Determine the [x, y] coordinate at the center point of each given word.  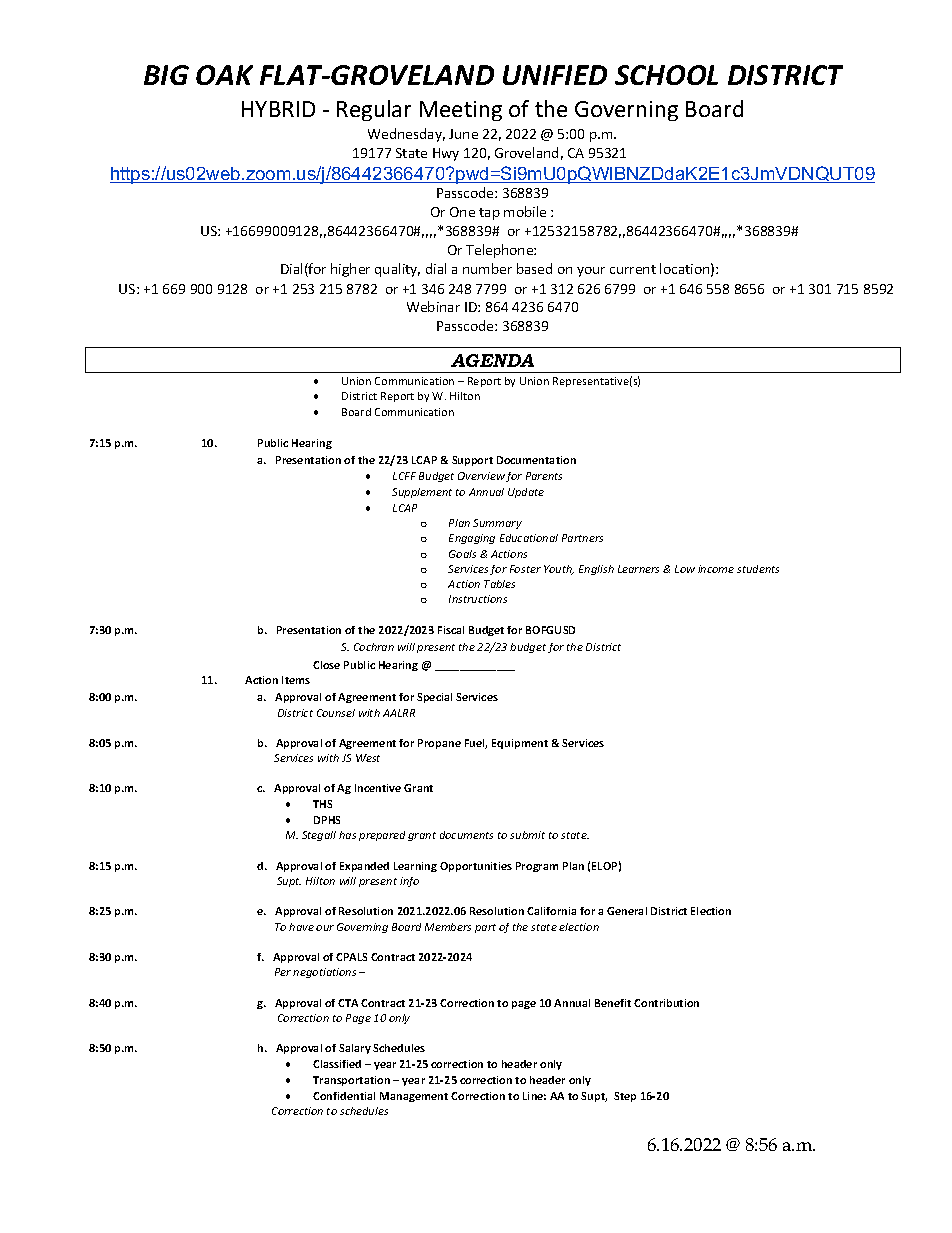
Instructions [478, 599]
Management [414, 1097]
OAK [224, 75]
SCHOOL [666, 75]
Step [625, 1097]
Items [296, 680]
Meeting [461, 111]
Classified [337, 1064]
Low [685, 569]
